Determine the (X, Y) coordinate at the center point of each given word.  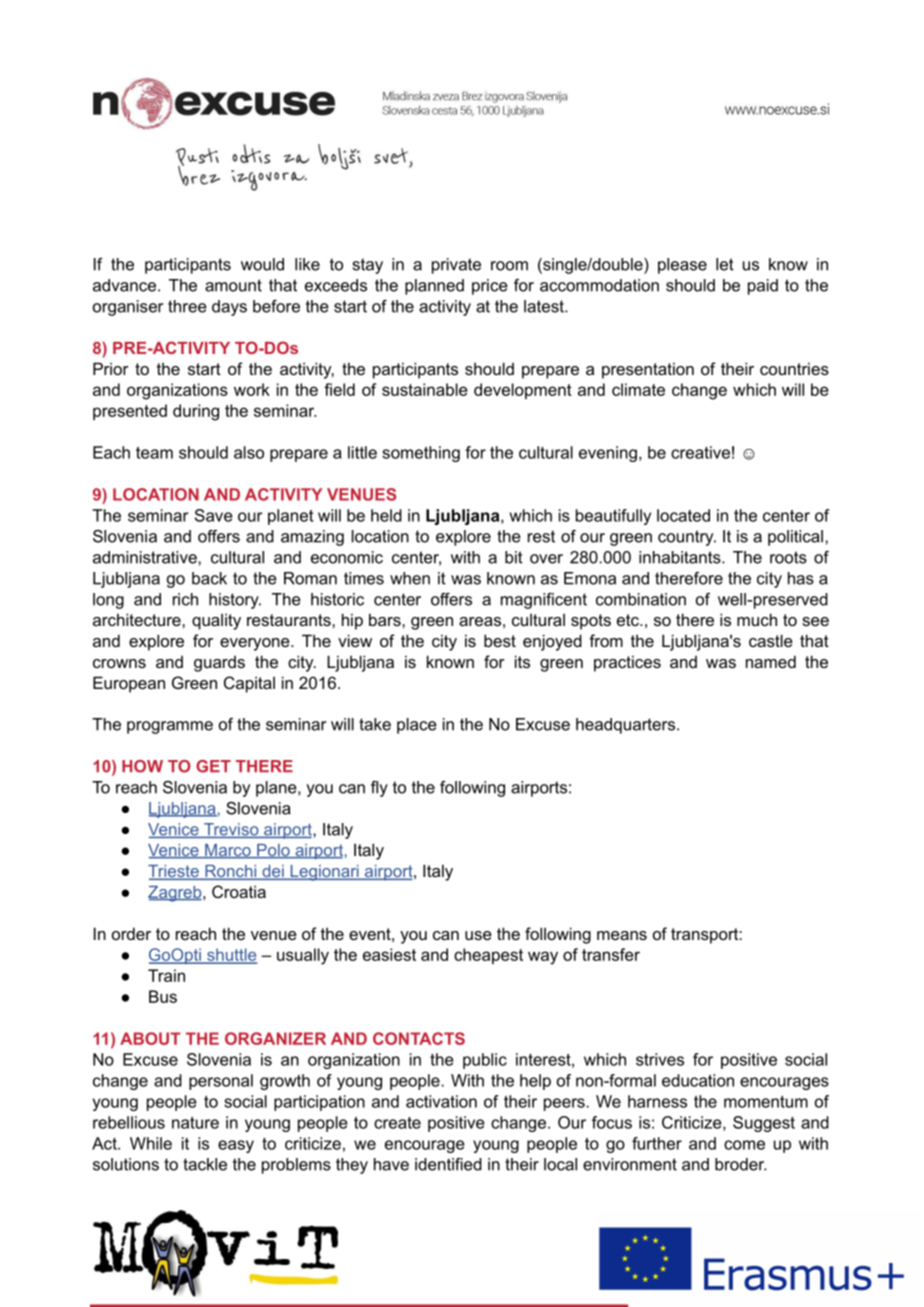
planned (434, 287)
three (187, 306)
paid (763, 287)
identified (448, 1164)
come (744, 1145)
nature (195, 1123)
